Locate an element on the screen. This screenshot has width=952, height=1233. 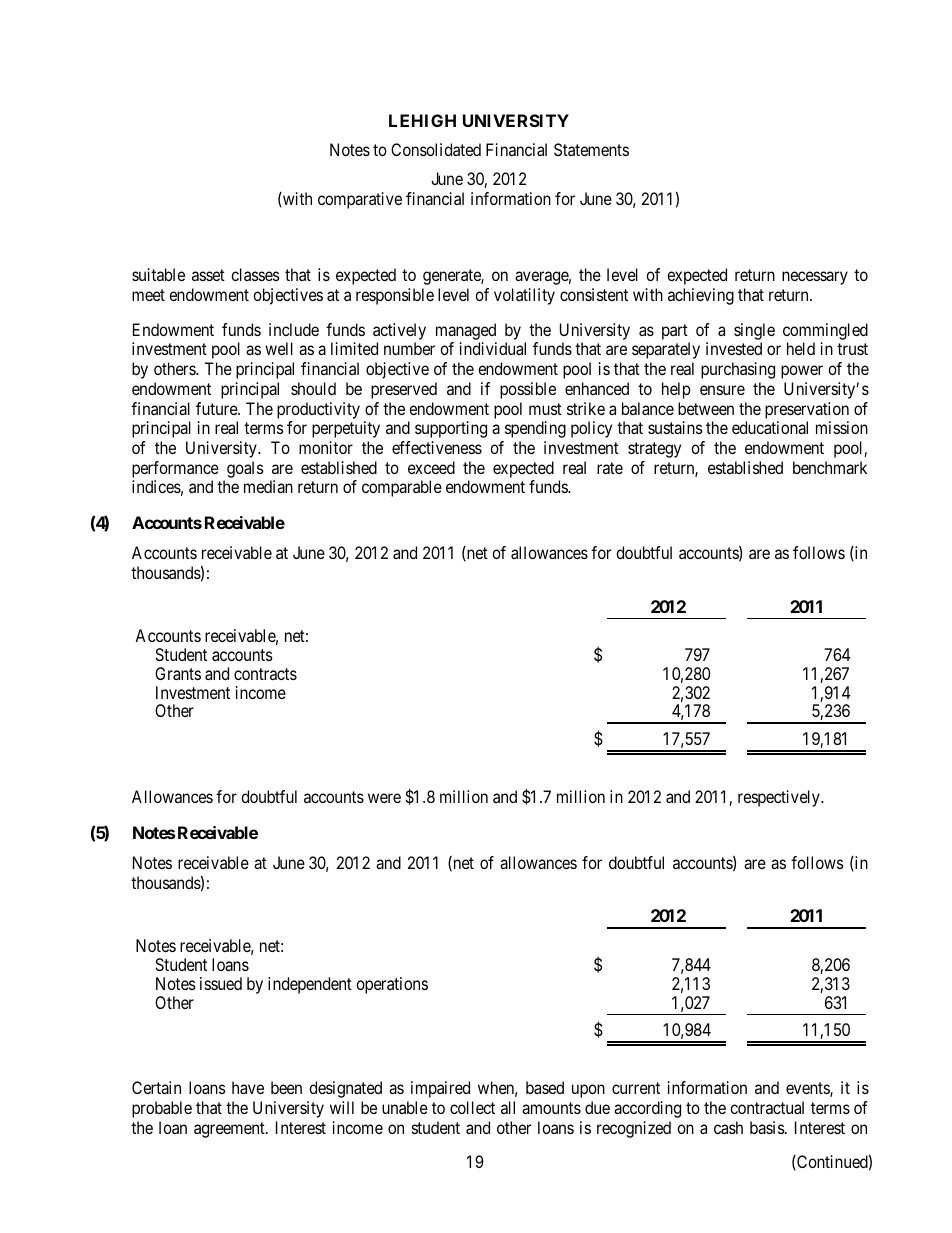
necessary is located at coordinates (815, 278).
